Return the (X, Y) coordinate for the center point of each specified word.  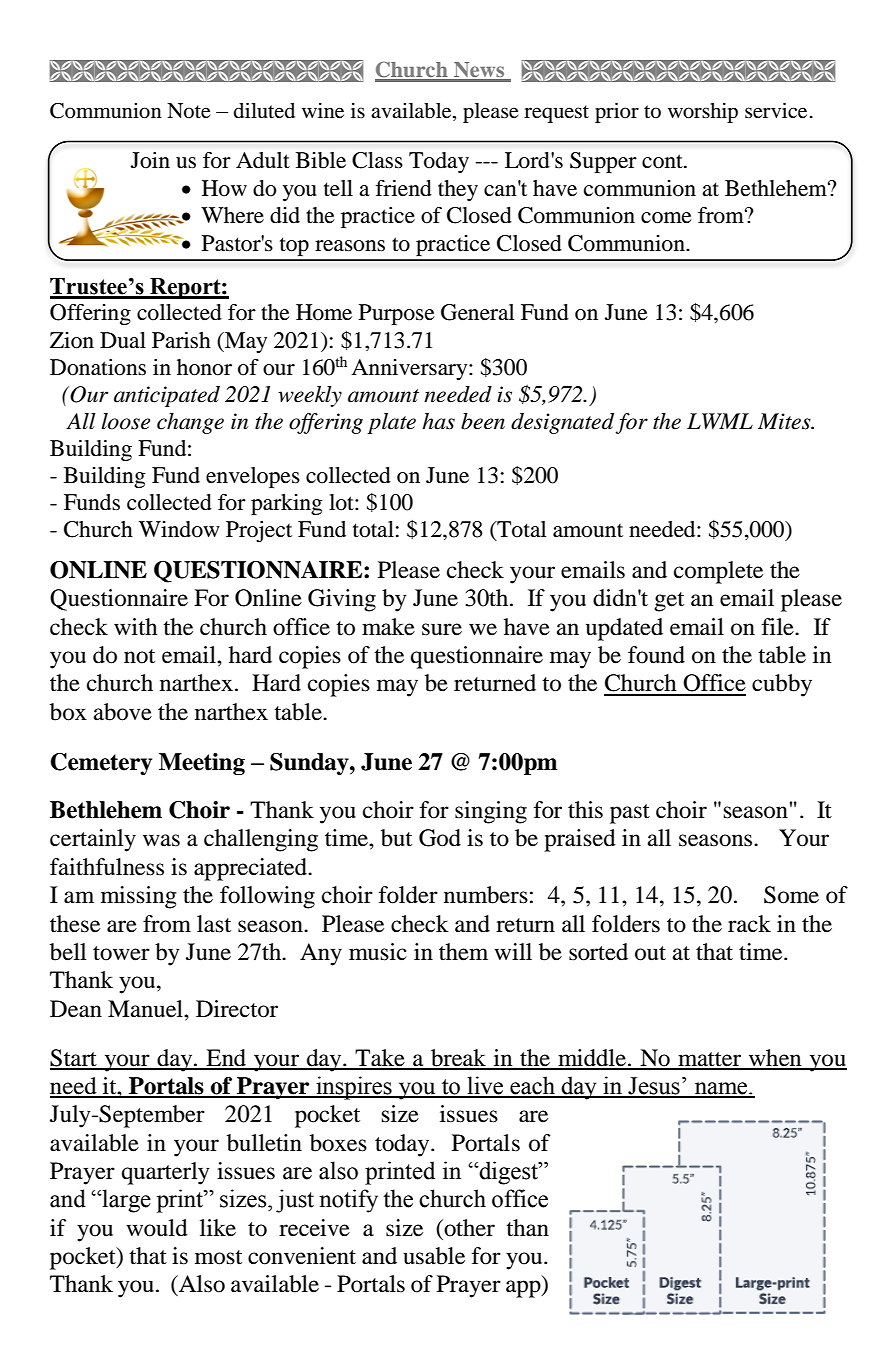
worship (703, 113)
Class (377, 160)
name (721, 1089)
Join (150, 160)
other (468, 1228)
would (157, 1228)
